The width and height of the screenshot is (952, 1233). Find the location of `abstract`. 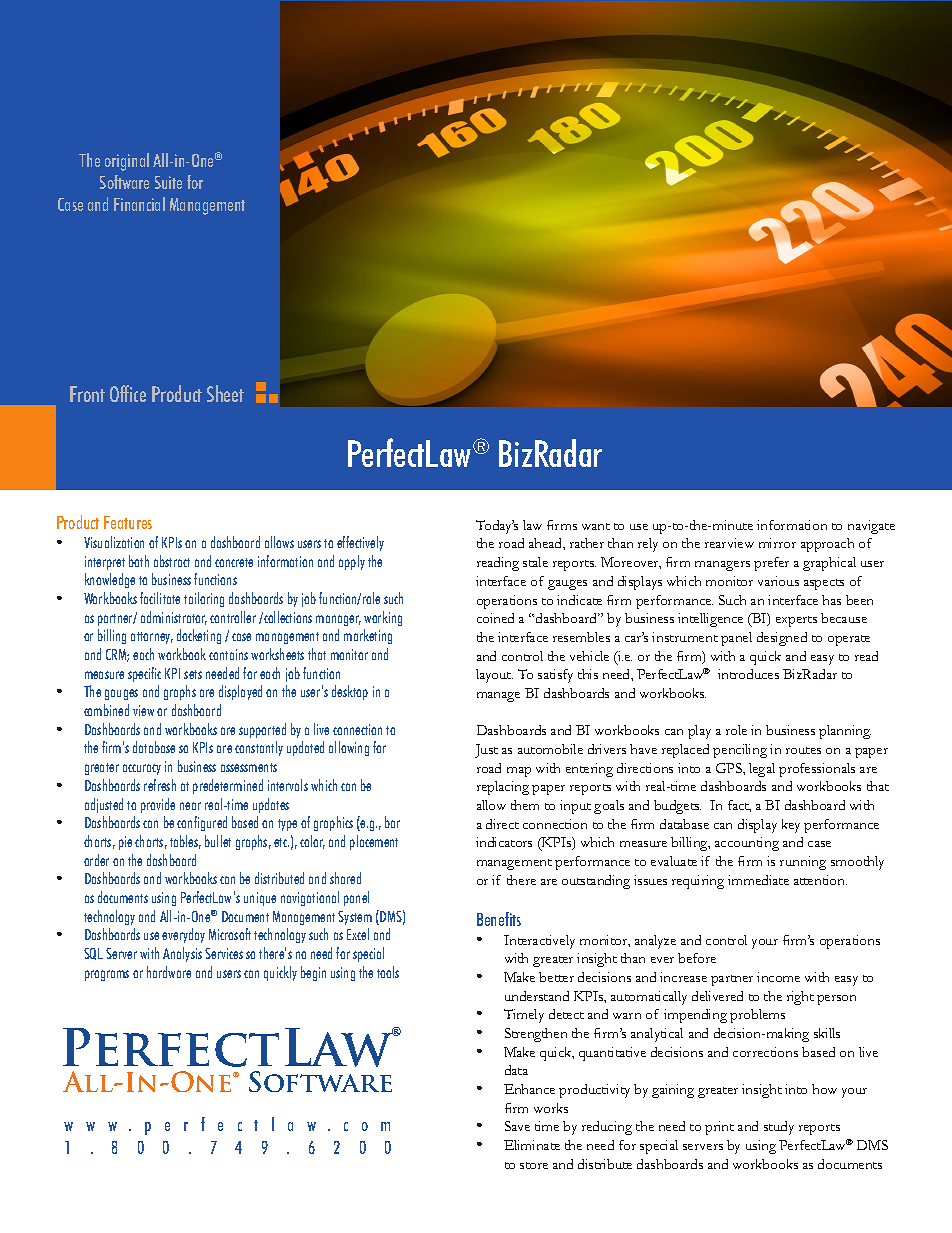

abstract is located at coordinates (172, 561).
